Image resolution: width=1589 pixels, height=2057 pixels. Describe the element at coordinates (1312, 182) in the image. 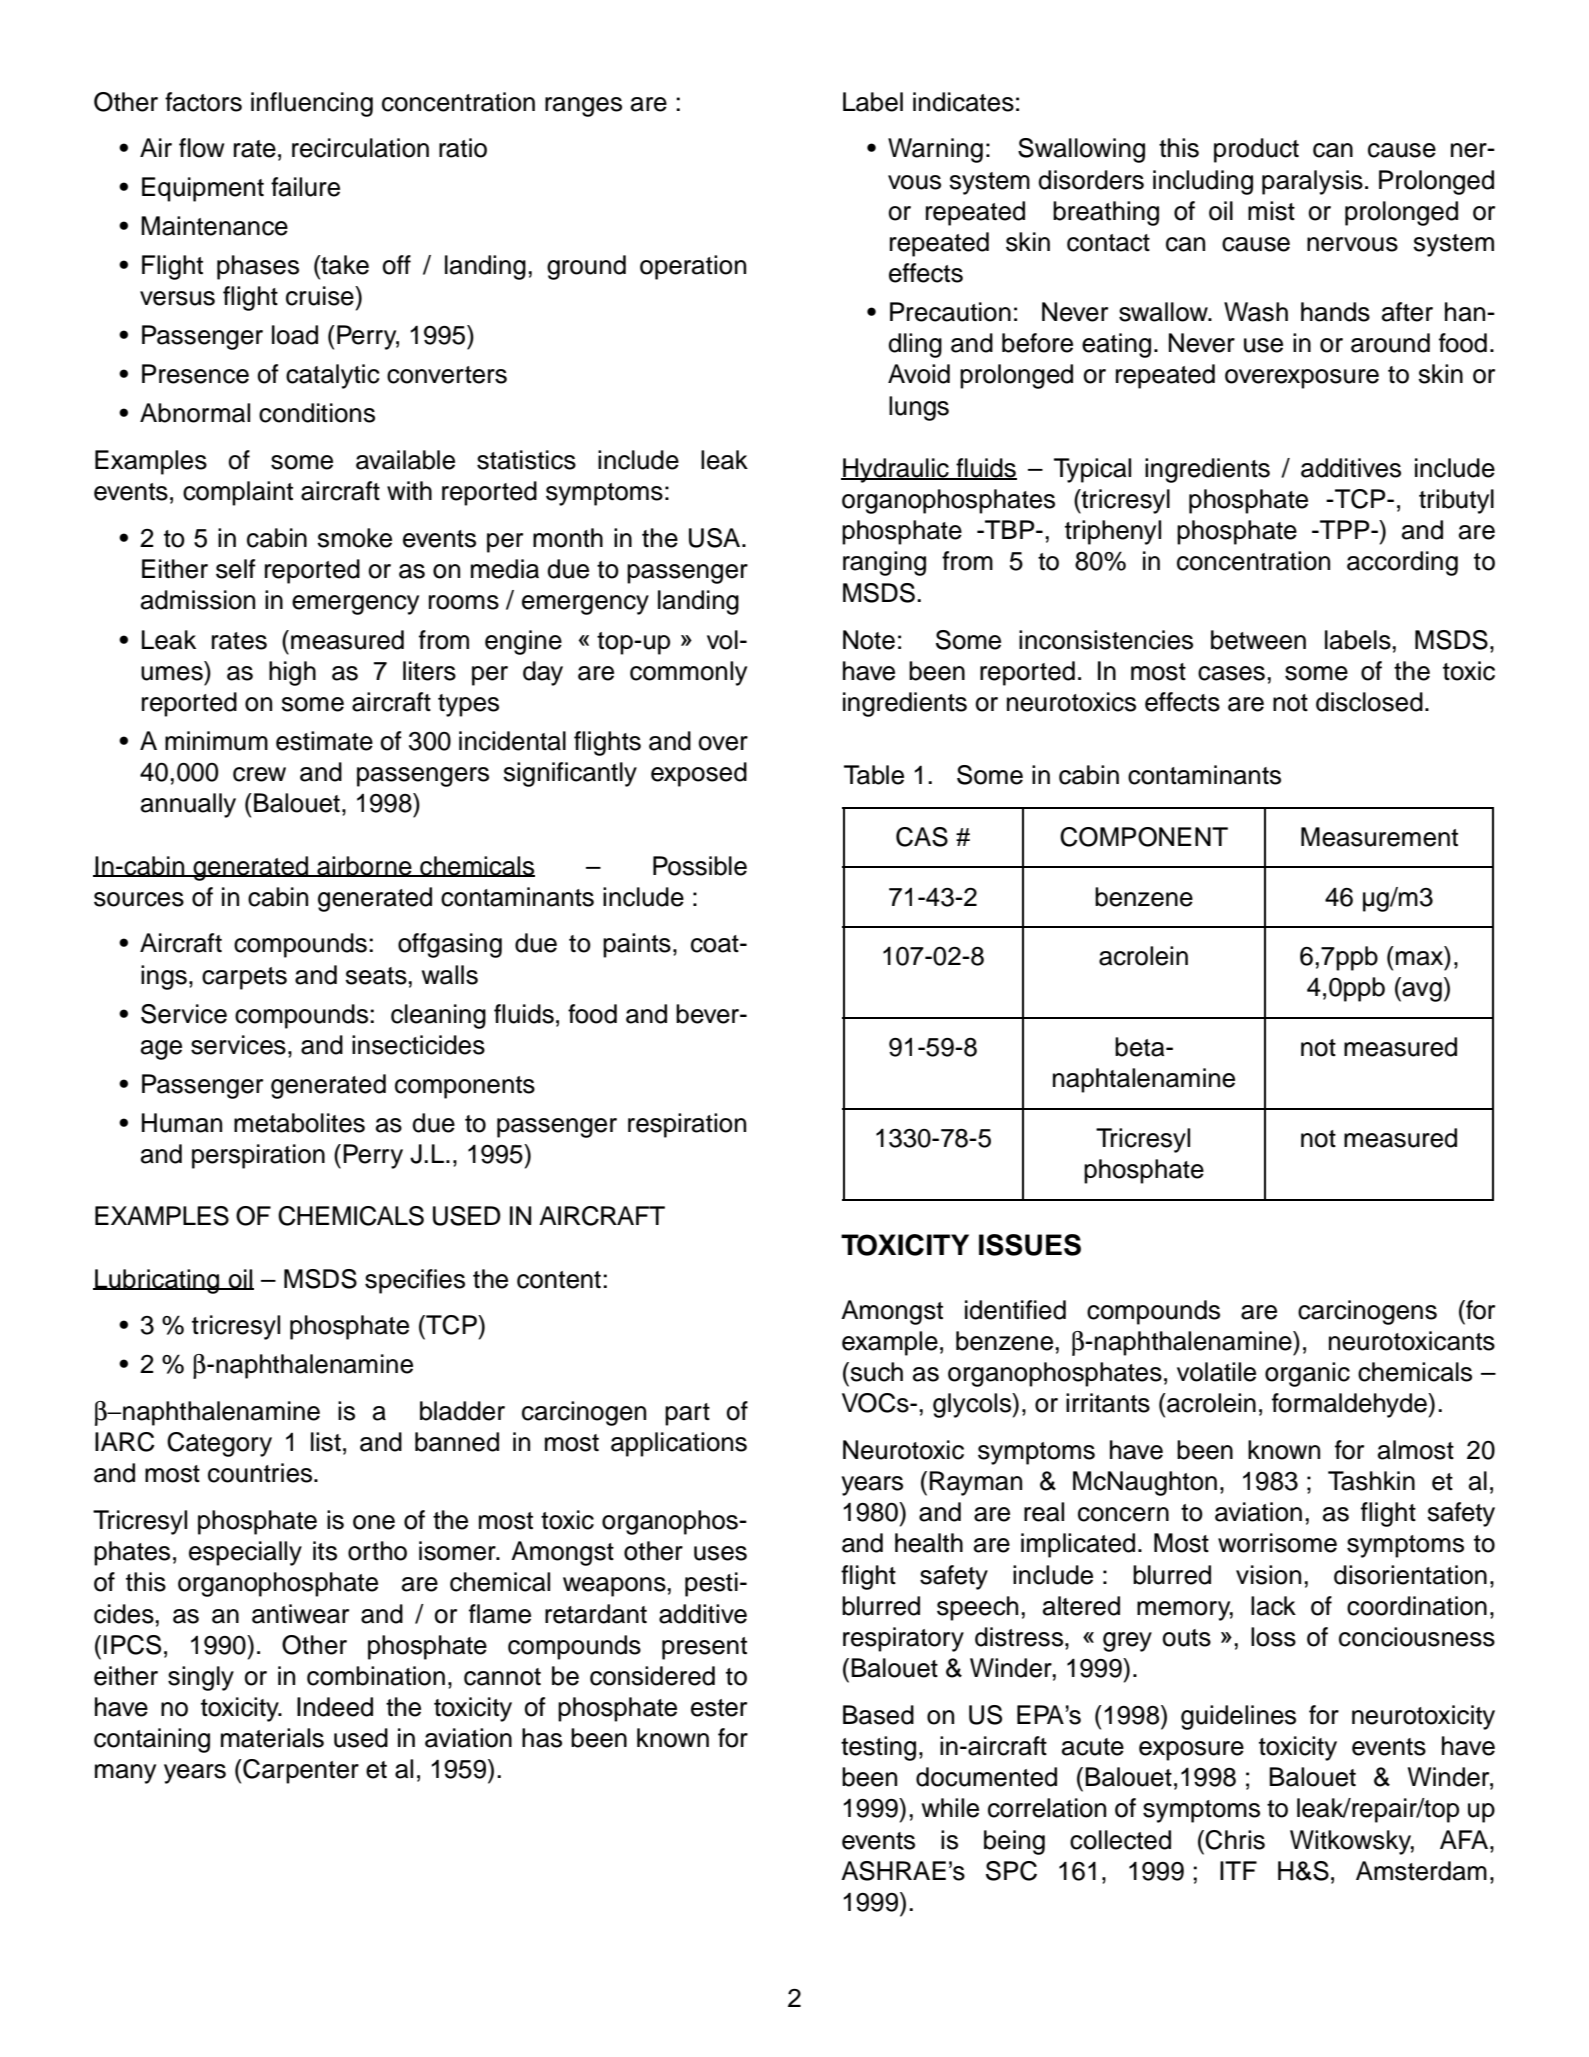

I see `paralysis` at that location.
